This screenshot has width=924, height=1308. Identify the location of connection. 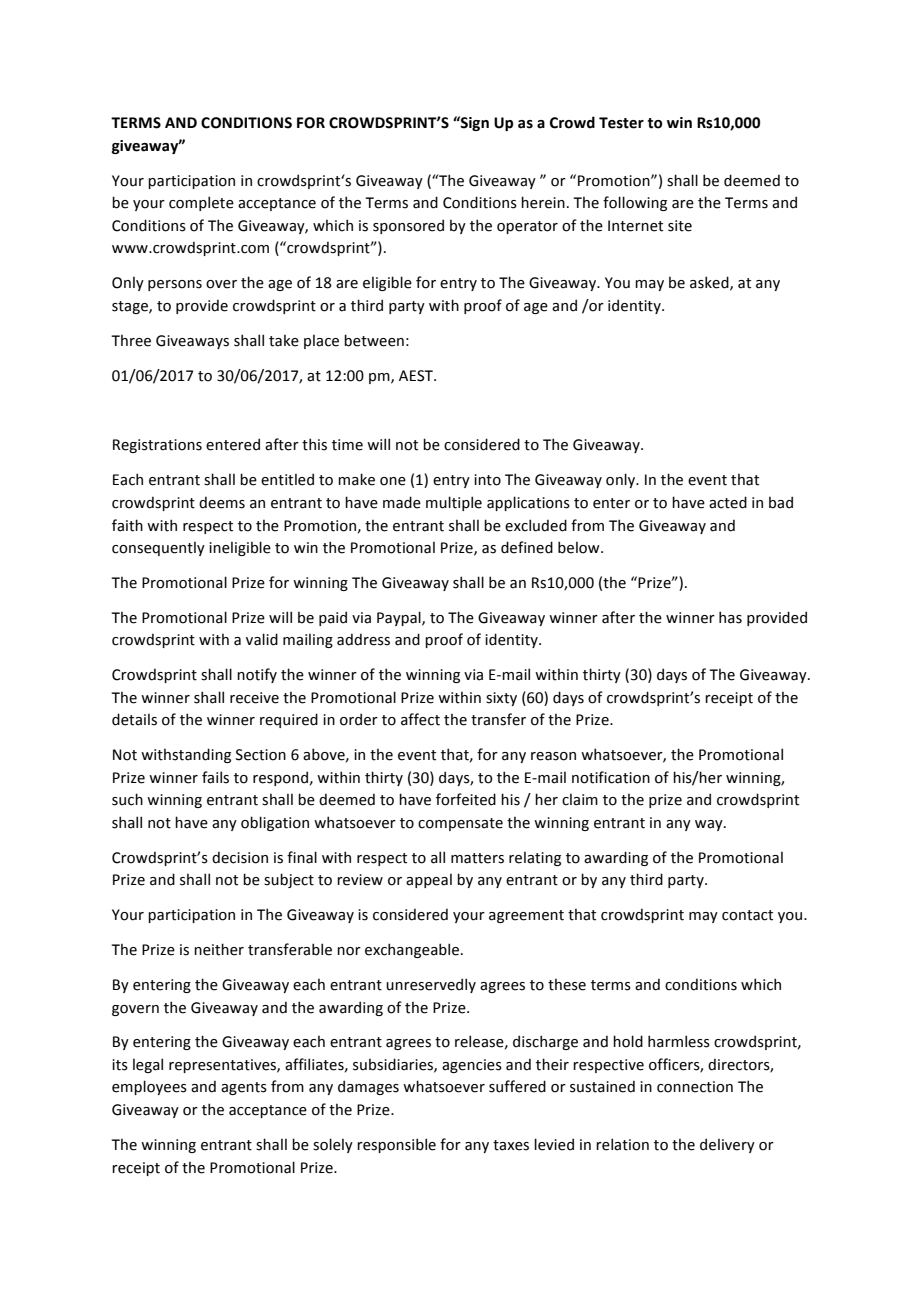
(695, 1087).
